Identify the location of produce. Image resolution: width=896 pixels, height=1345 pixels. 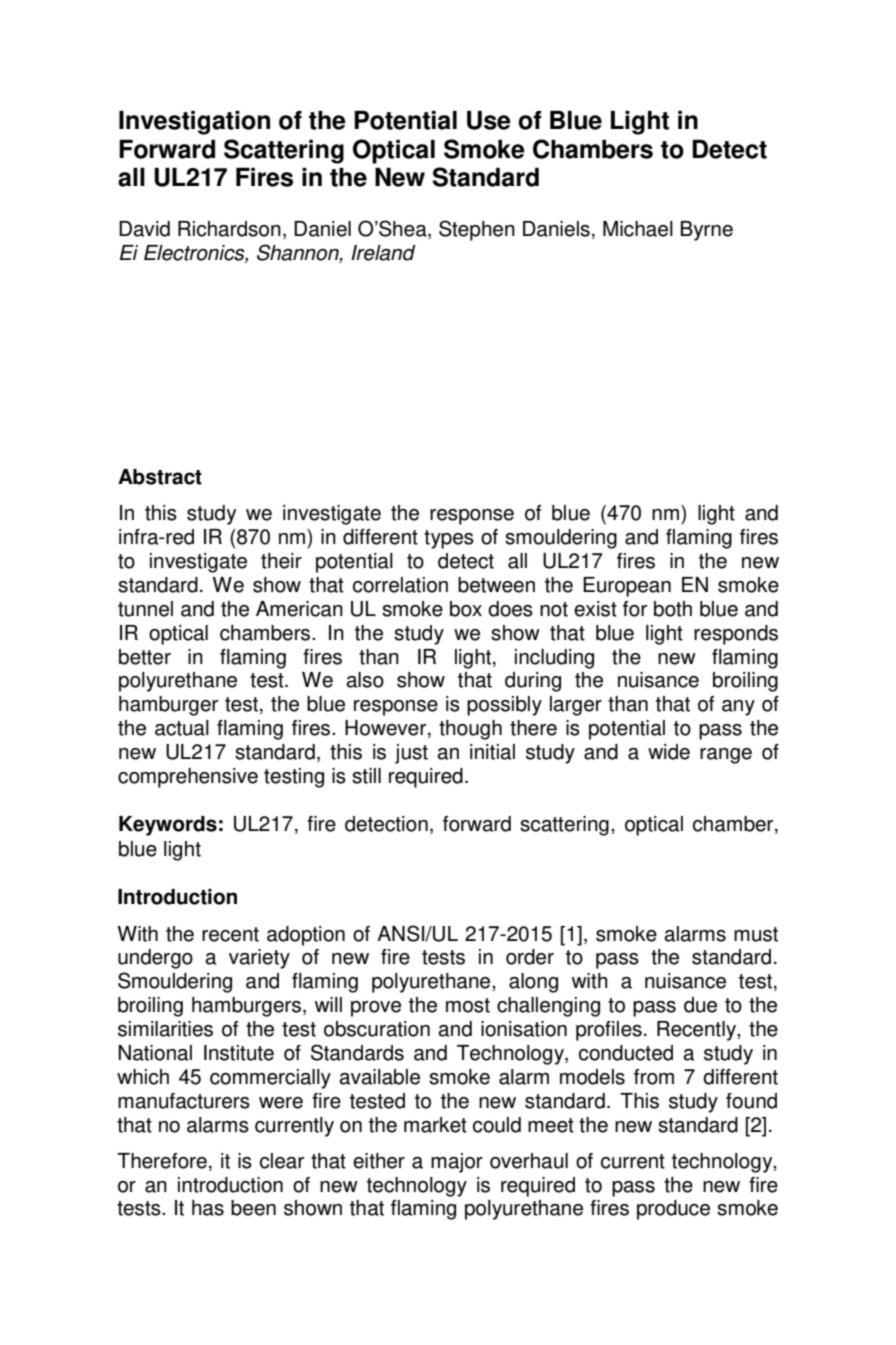
(673, 1210).
